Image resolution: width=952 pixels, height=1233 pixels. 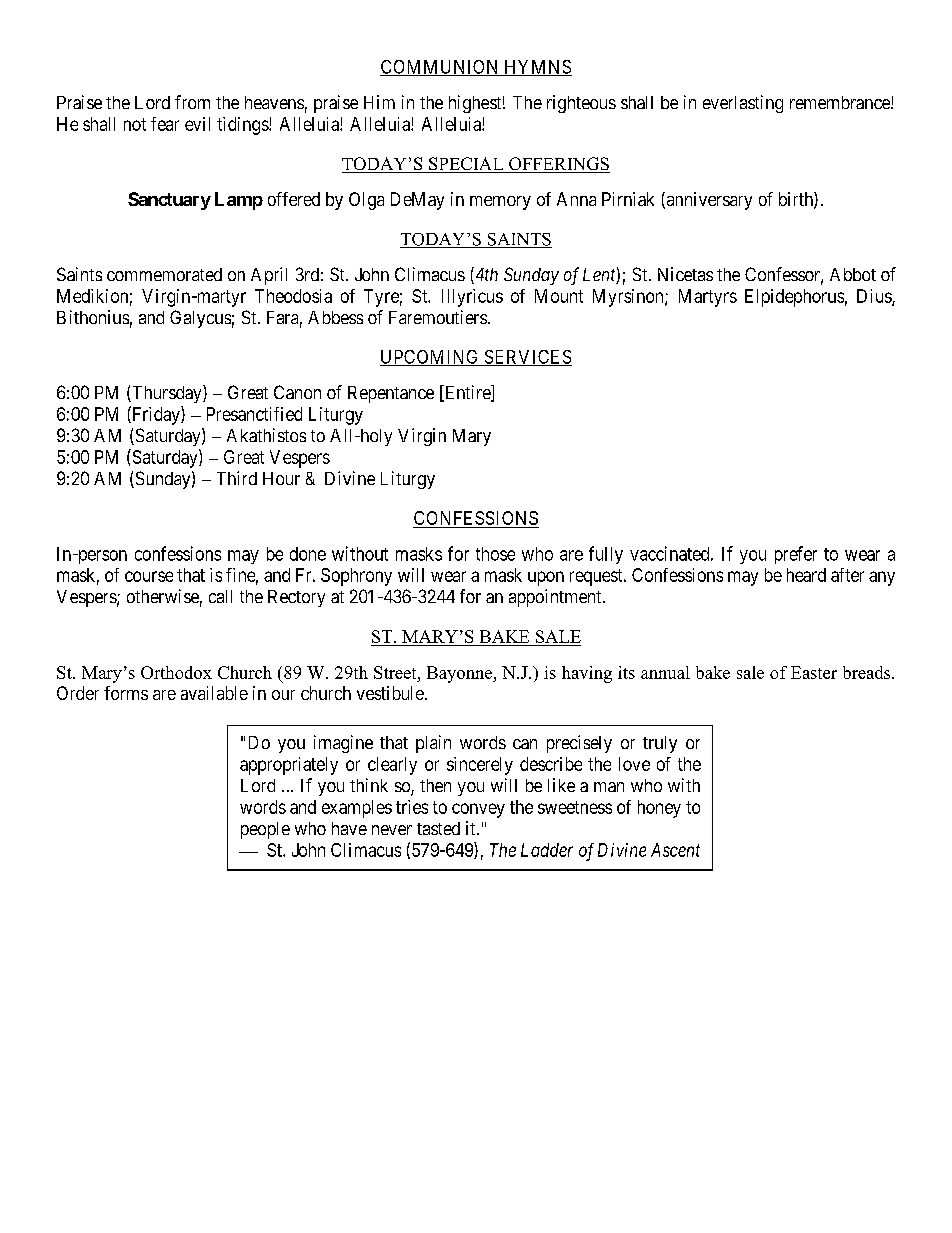 What do you see at coordinates (796, 555) in the page?
I see `prefer` at bounding box center [796, 555].
